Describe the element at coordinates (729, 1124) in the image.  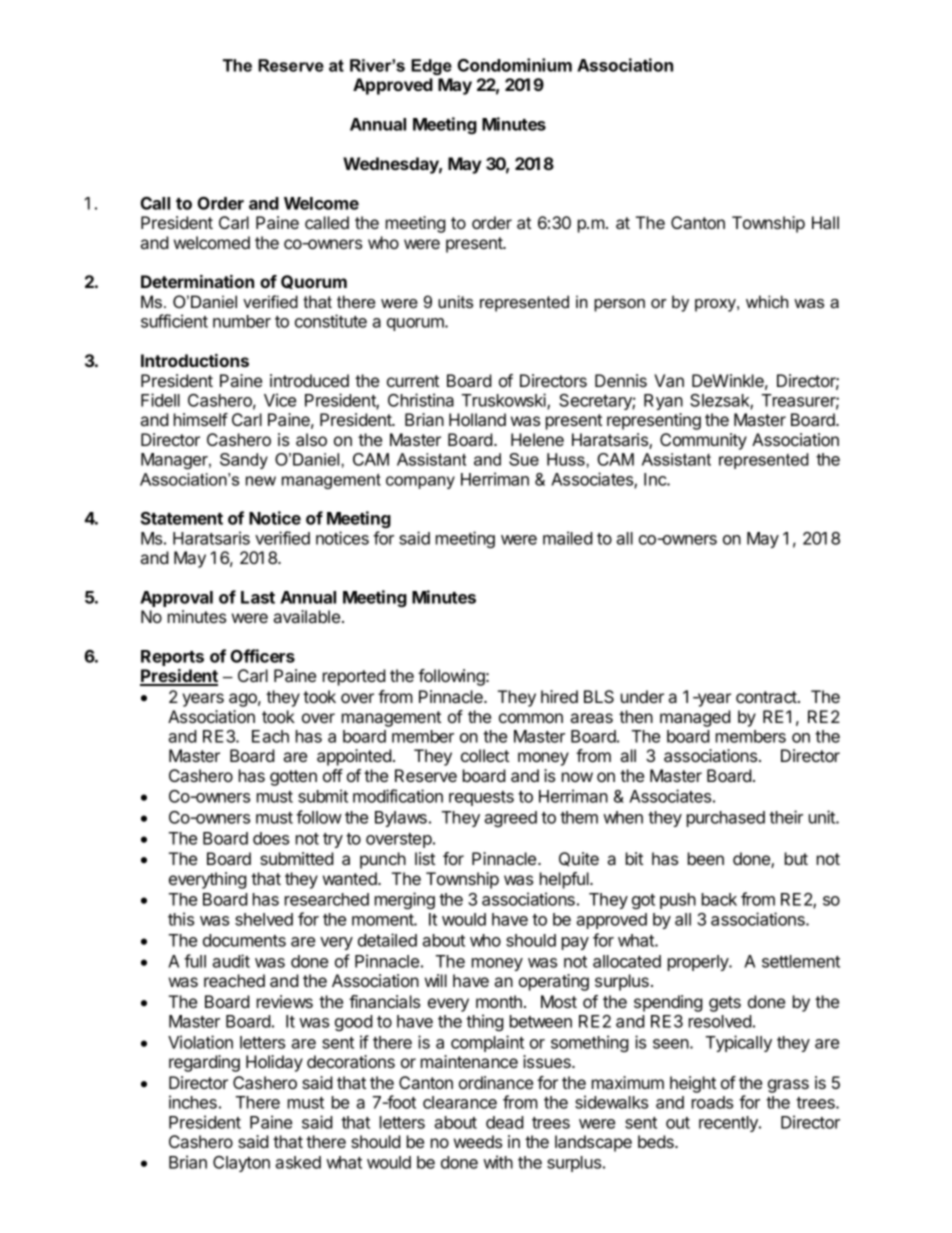
I see `recently` at that location.
